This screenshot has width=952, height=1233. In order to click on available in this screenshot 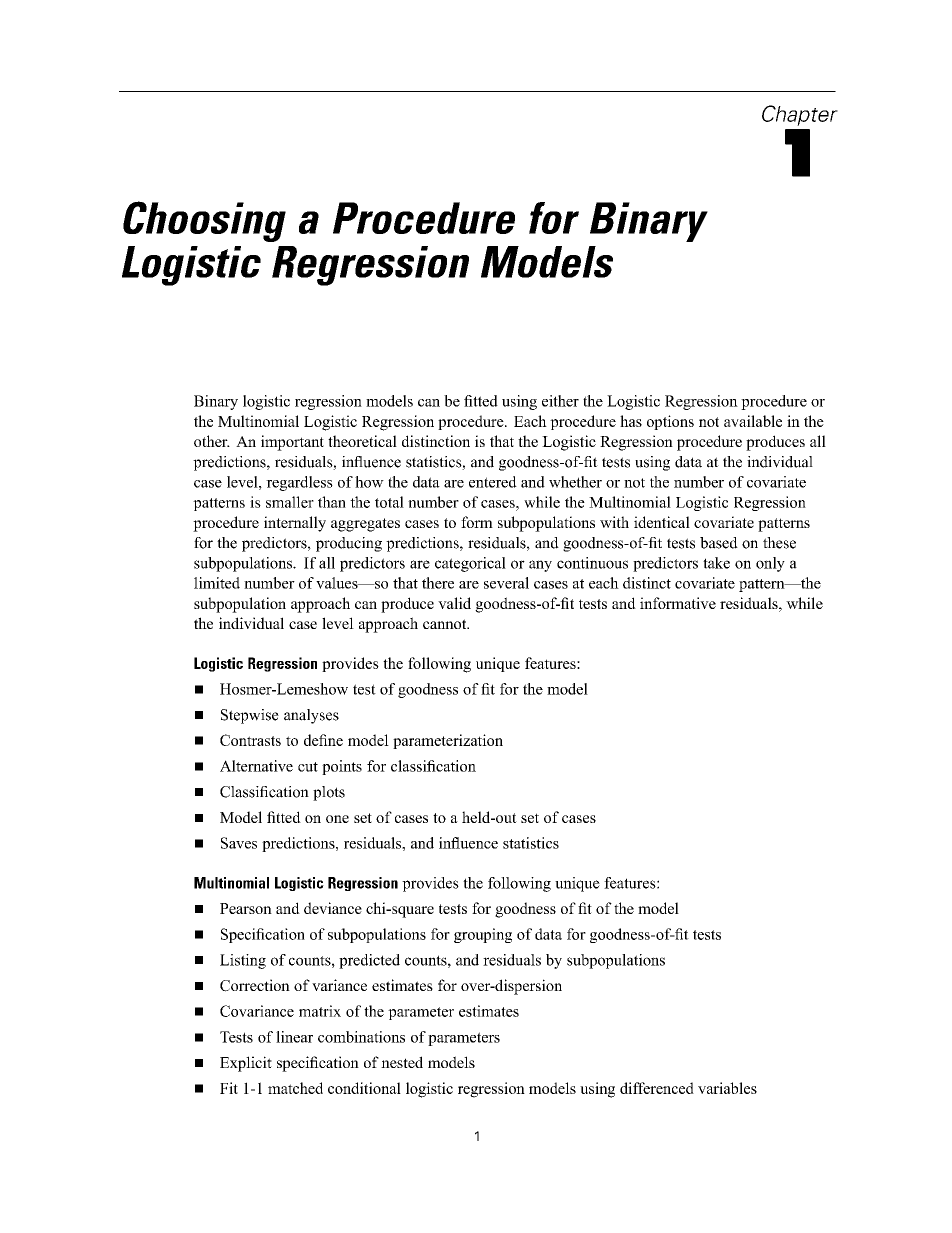, I will do `click(753, 421)`.
